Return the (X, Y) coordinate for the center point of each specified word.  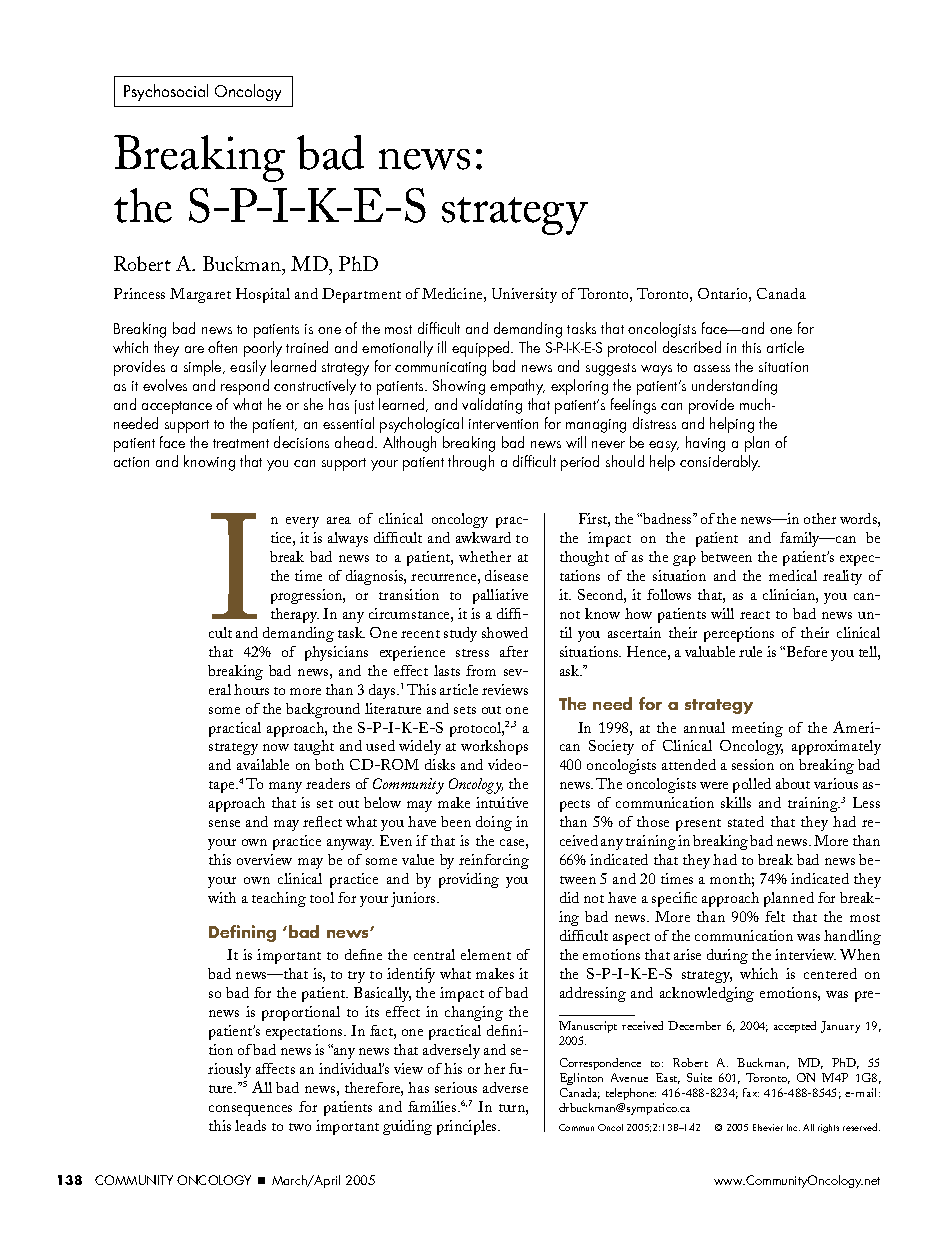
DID (569, 897)
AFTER (514, 651)
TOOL (322, 897)
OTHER (820, 518)
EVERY (302, 522)
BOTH (329, 764)
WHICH (759, 973)
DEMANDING (298, 634)
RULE (750, 651)
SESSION (753, 764)
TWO (300, 1127)
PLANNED (789, 899)
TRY (356, 977)
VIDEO (506, 764)
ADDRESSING (593, 994)
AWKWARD (483, 537)
